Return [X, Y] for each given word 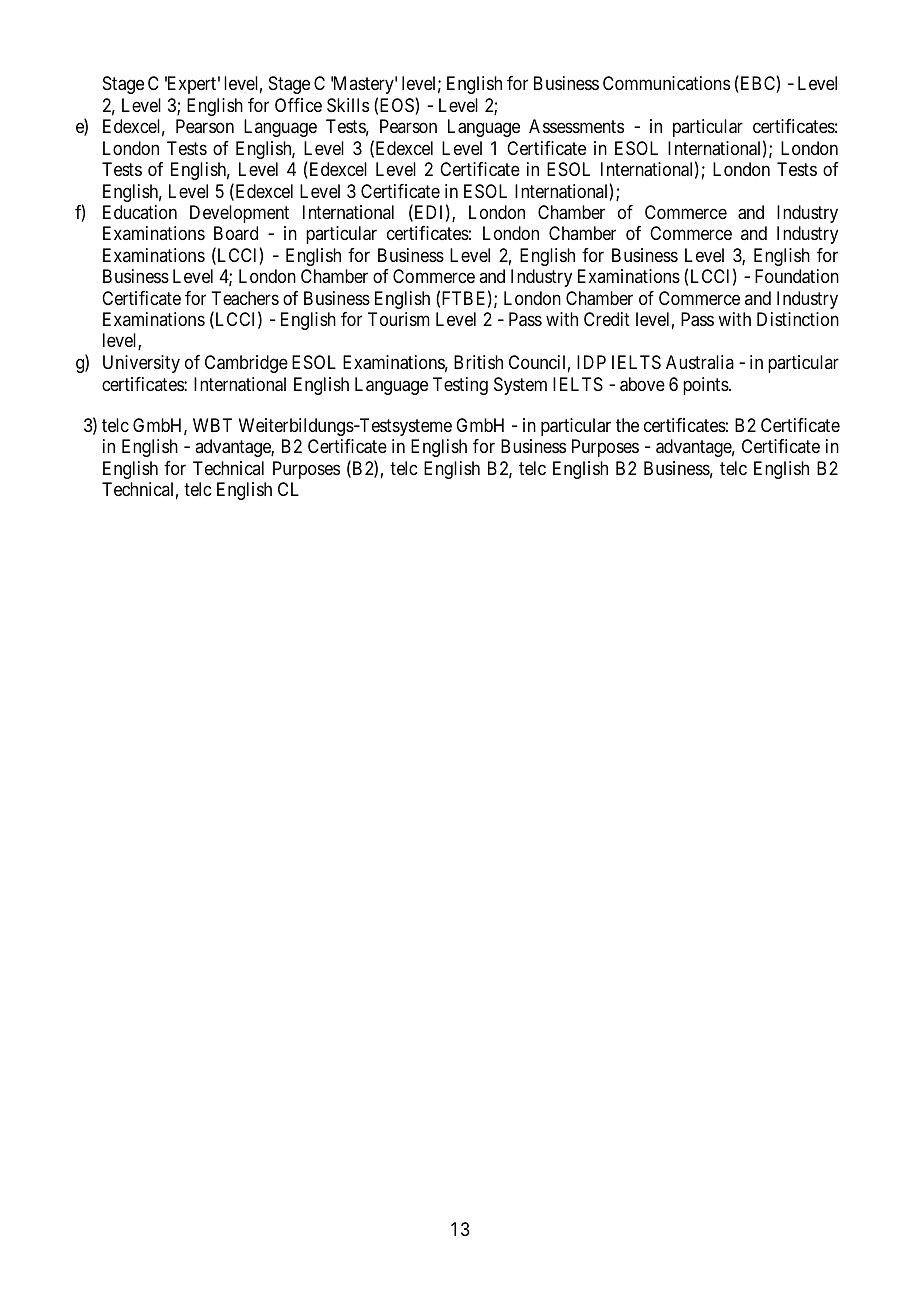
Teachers [245, 298]
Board [236, 233]
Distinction [798, 319]
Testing [460, 386]
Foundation [797, 276]
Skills [348, 105]
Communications [666, 83]
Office [298, 105]
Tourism [399, 319]
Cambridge [246, 364]
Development [239, 214]
